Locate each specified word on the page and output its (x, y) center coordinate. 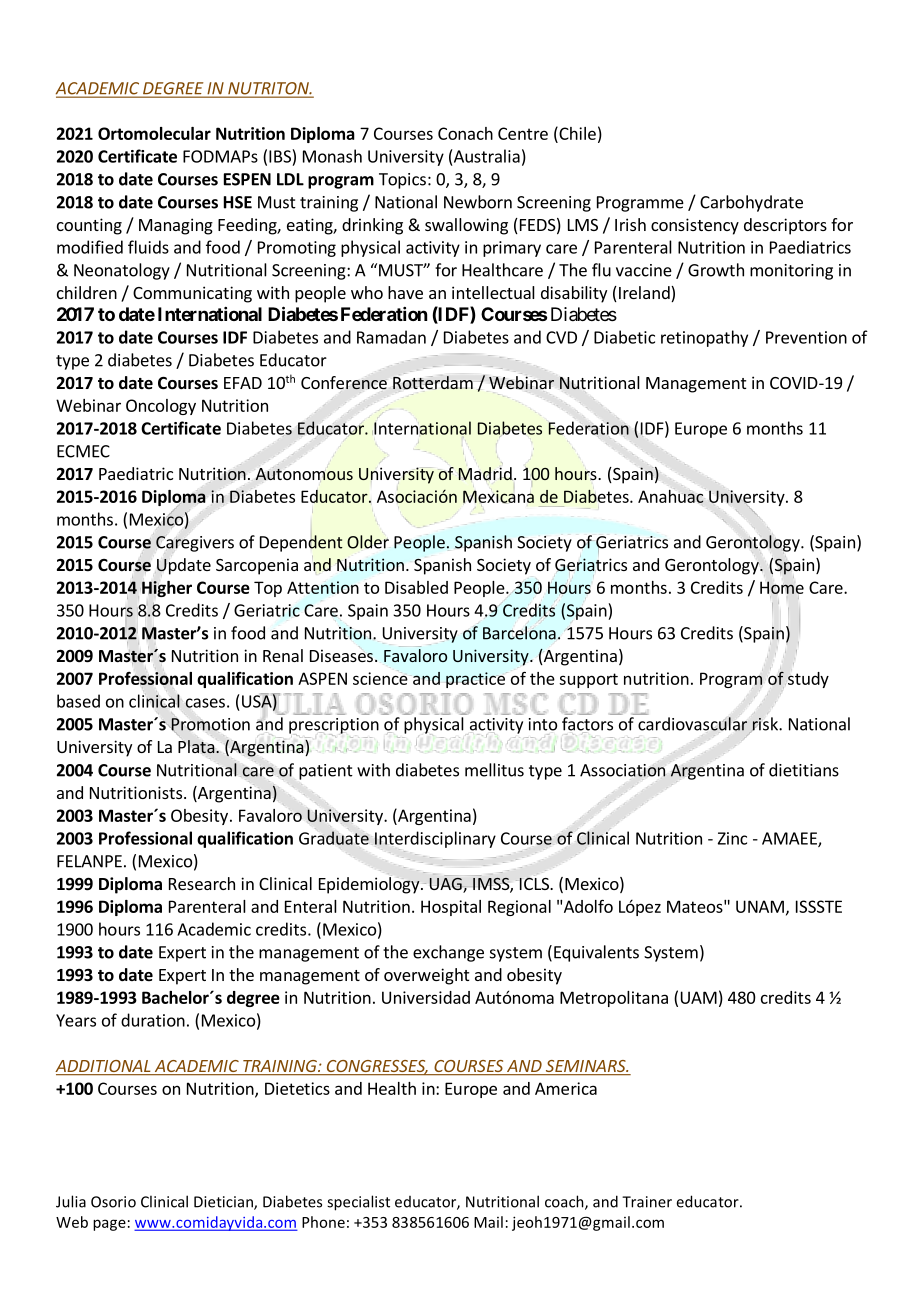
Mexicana (498, 496)
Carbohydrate (751, 203)
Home (782, 587)
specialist (358, 1203)
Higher (166, 589)
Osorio (113, 1202)
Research (202, 883)
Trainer (647, 1202)
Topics (402, 181)
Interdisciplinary (435, 840)
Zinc (732, 838)
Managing (176, 226)
